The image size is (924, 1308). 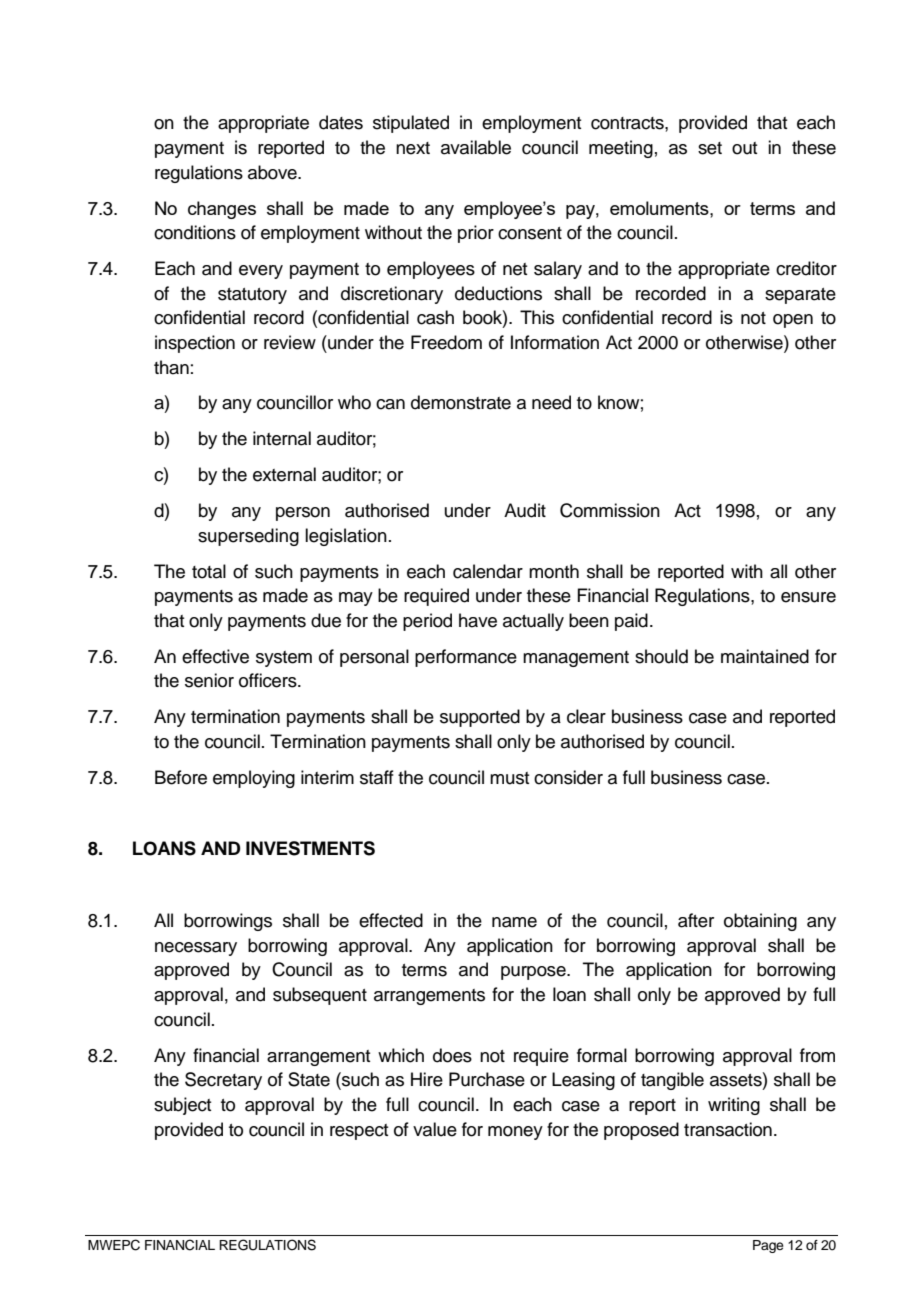 I want to click on meeting, so click(x=621, y=149).
